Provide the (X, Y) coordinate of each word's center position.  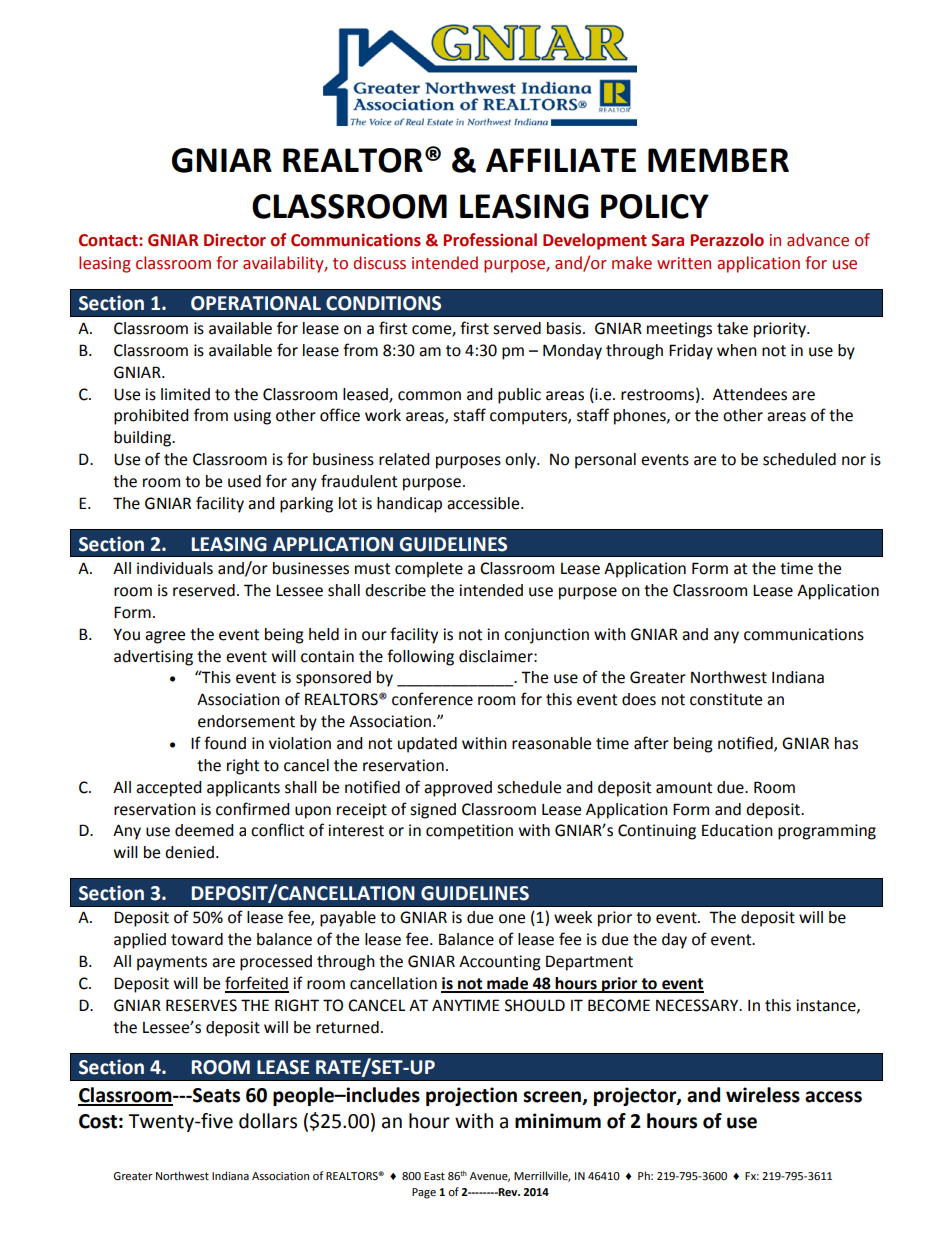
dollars (268, 1121)
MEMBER (718, 160)
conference (432, 699)
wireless (763, 1095)
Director (235, 240)
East (434, 1176)
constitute (726, 699)
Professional (490, 240)
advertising (153, 658)
